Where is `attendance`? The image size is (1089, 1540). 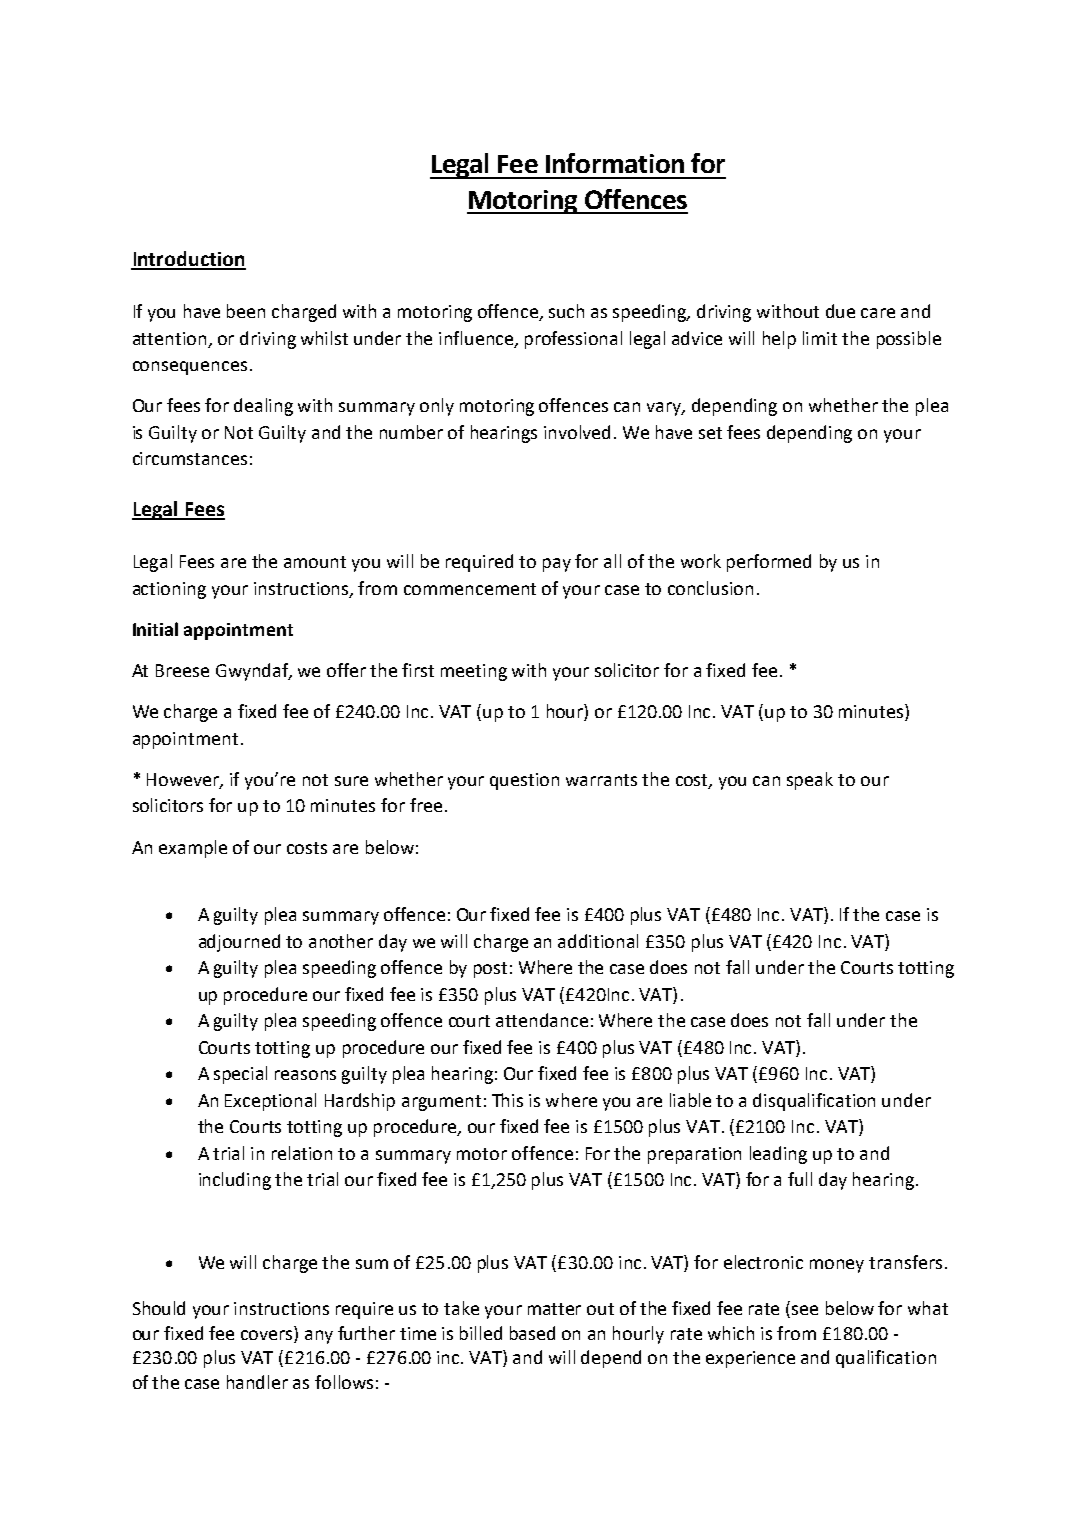 attendance is located at coordinates (542, 1020).
